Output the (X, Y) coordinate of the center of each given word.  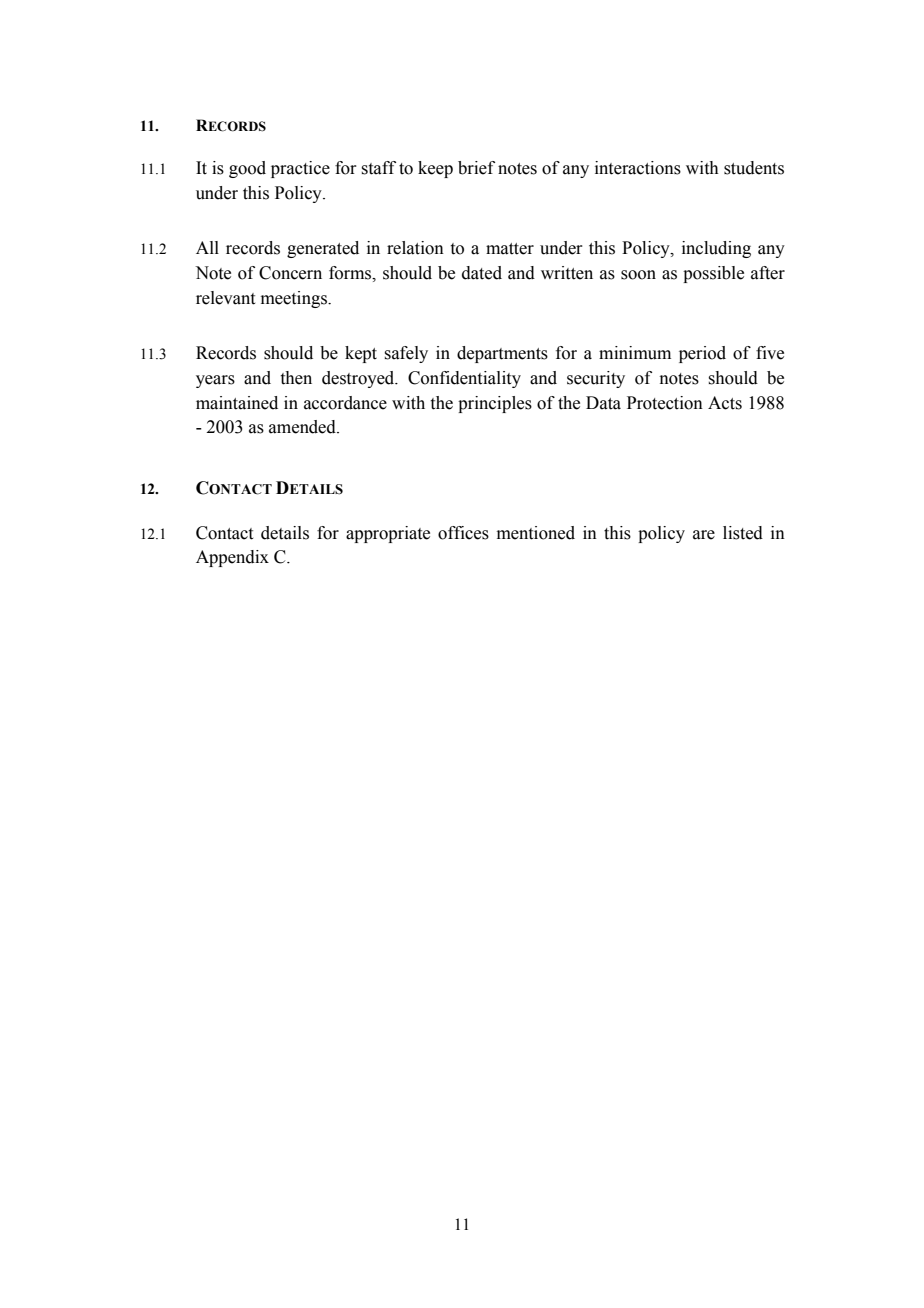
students (754, 168)
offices (463, 533)
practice (300, 169)
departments (502, 354)
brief (476, 168)
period (702, 354)
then (296, 378)
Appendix (232, 558)
